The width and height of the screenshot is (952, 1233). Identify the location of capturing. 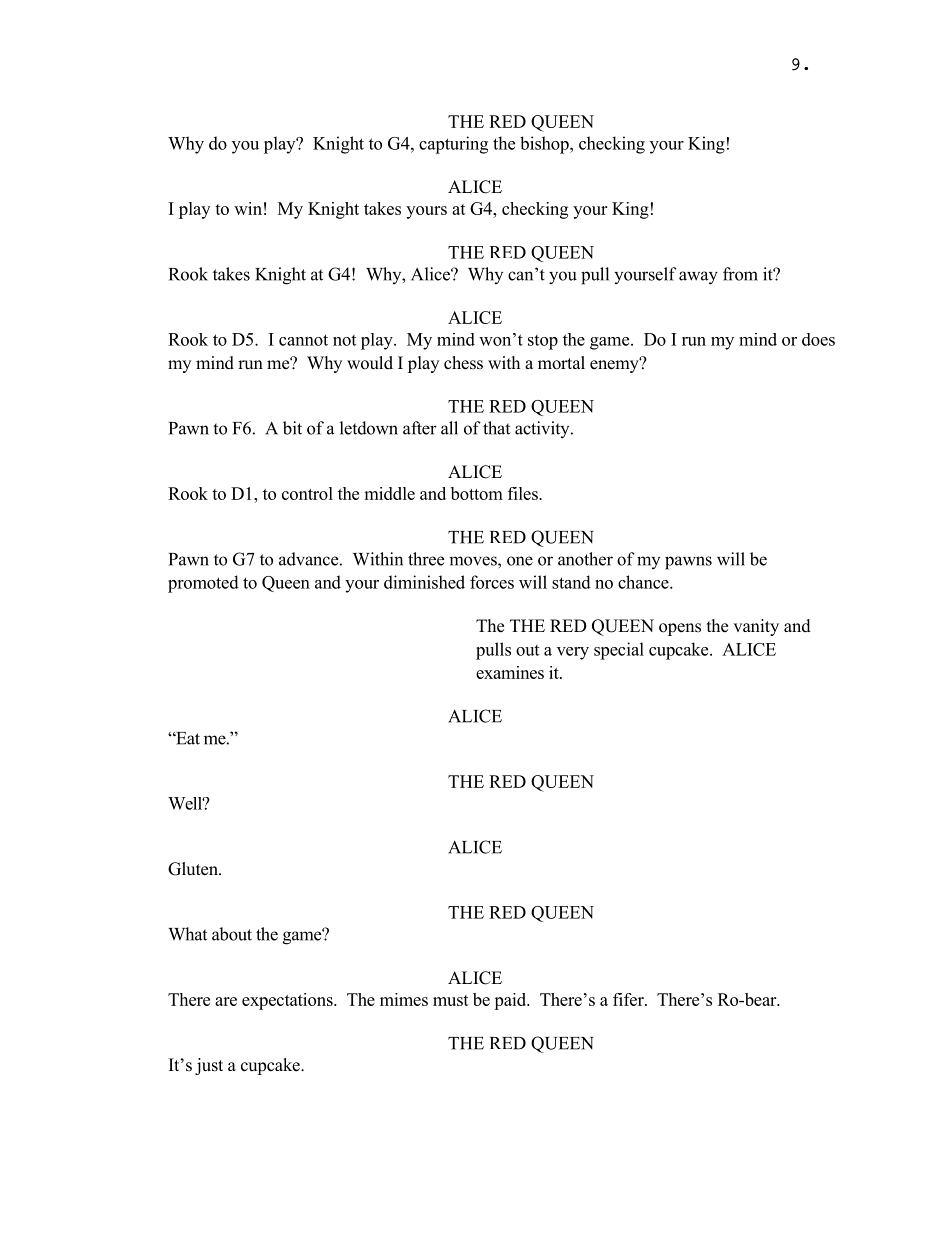
(453, 145).
